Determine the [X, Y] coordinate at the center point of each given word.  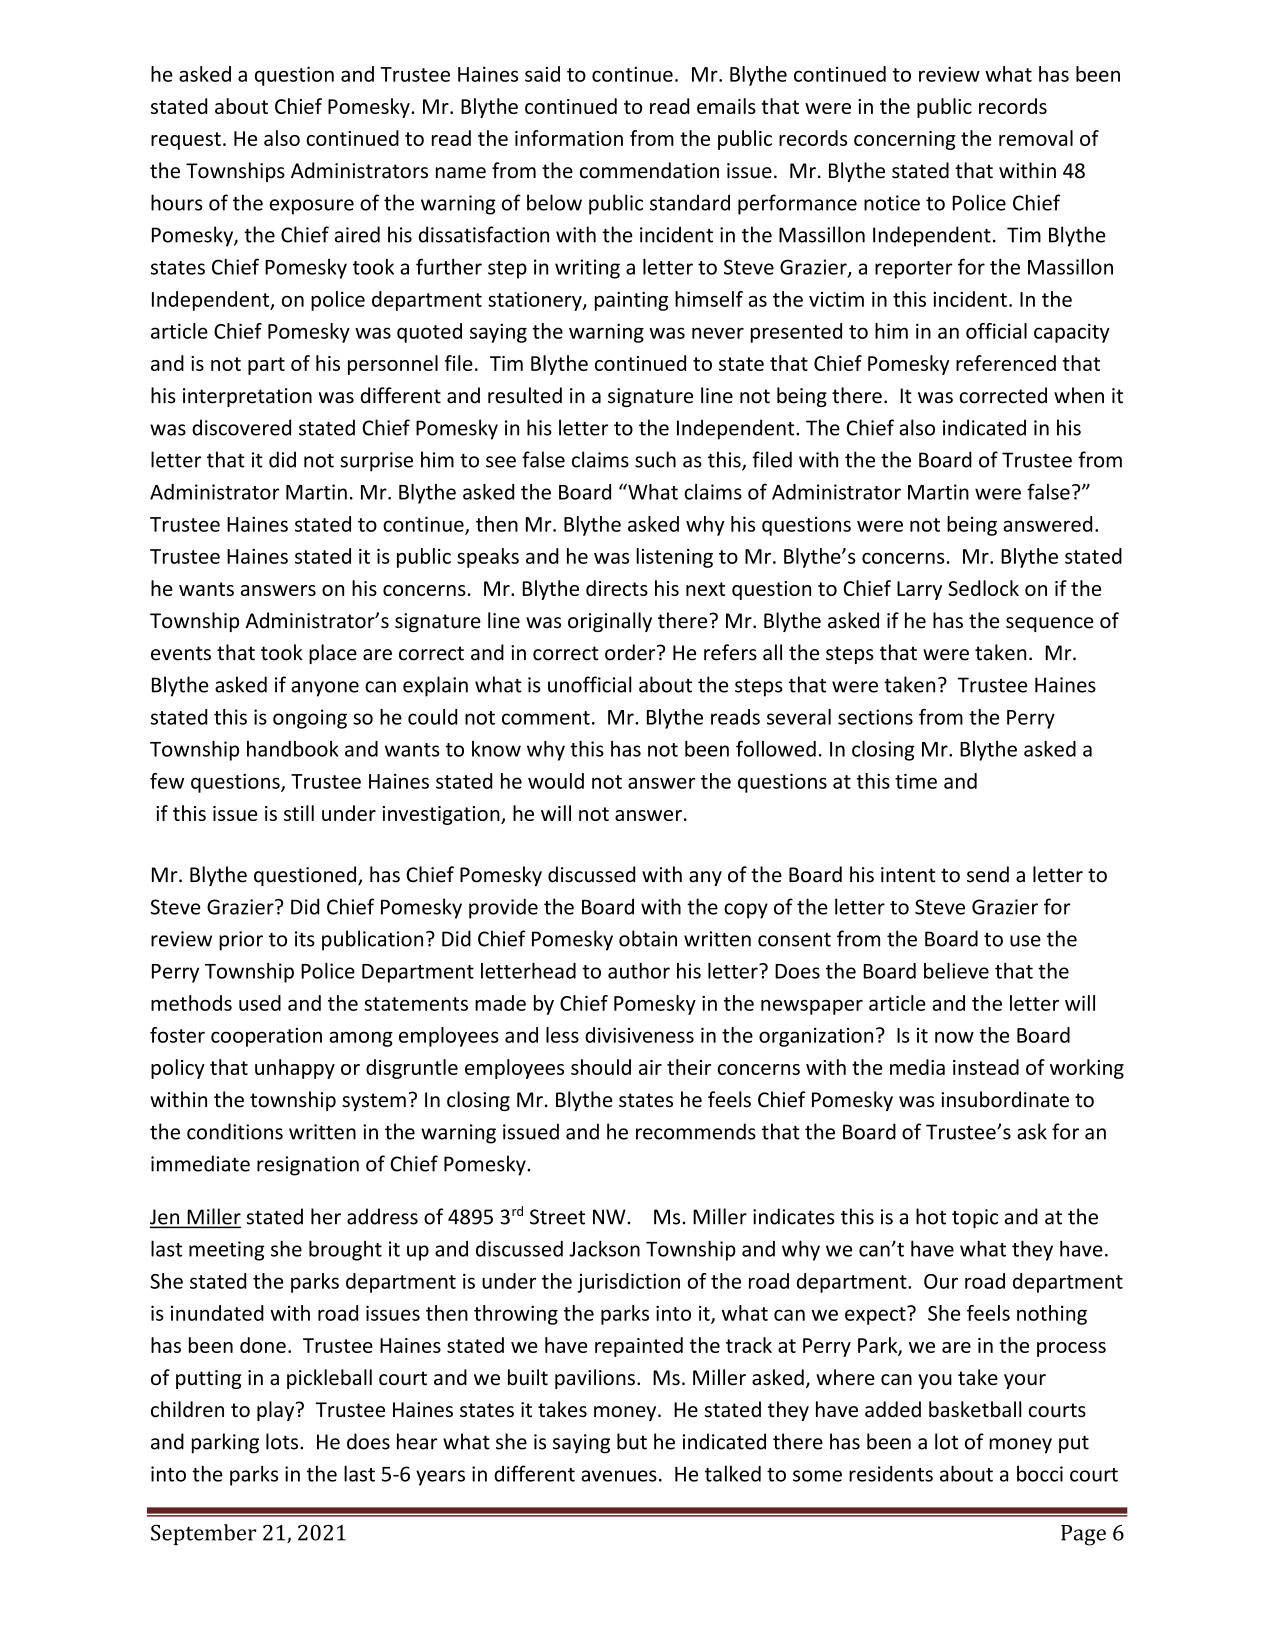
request [186, 141]
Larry [919, 590]
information [569, 138]
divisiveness [639, 1035]
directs [617, 588]
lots [283, 1441]
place [333, 654]
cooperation [266, 1037]
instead [986, 1067]
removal [1036, 138]
